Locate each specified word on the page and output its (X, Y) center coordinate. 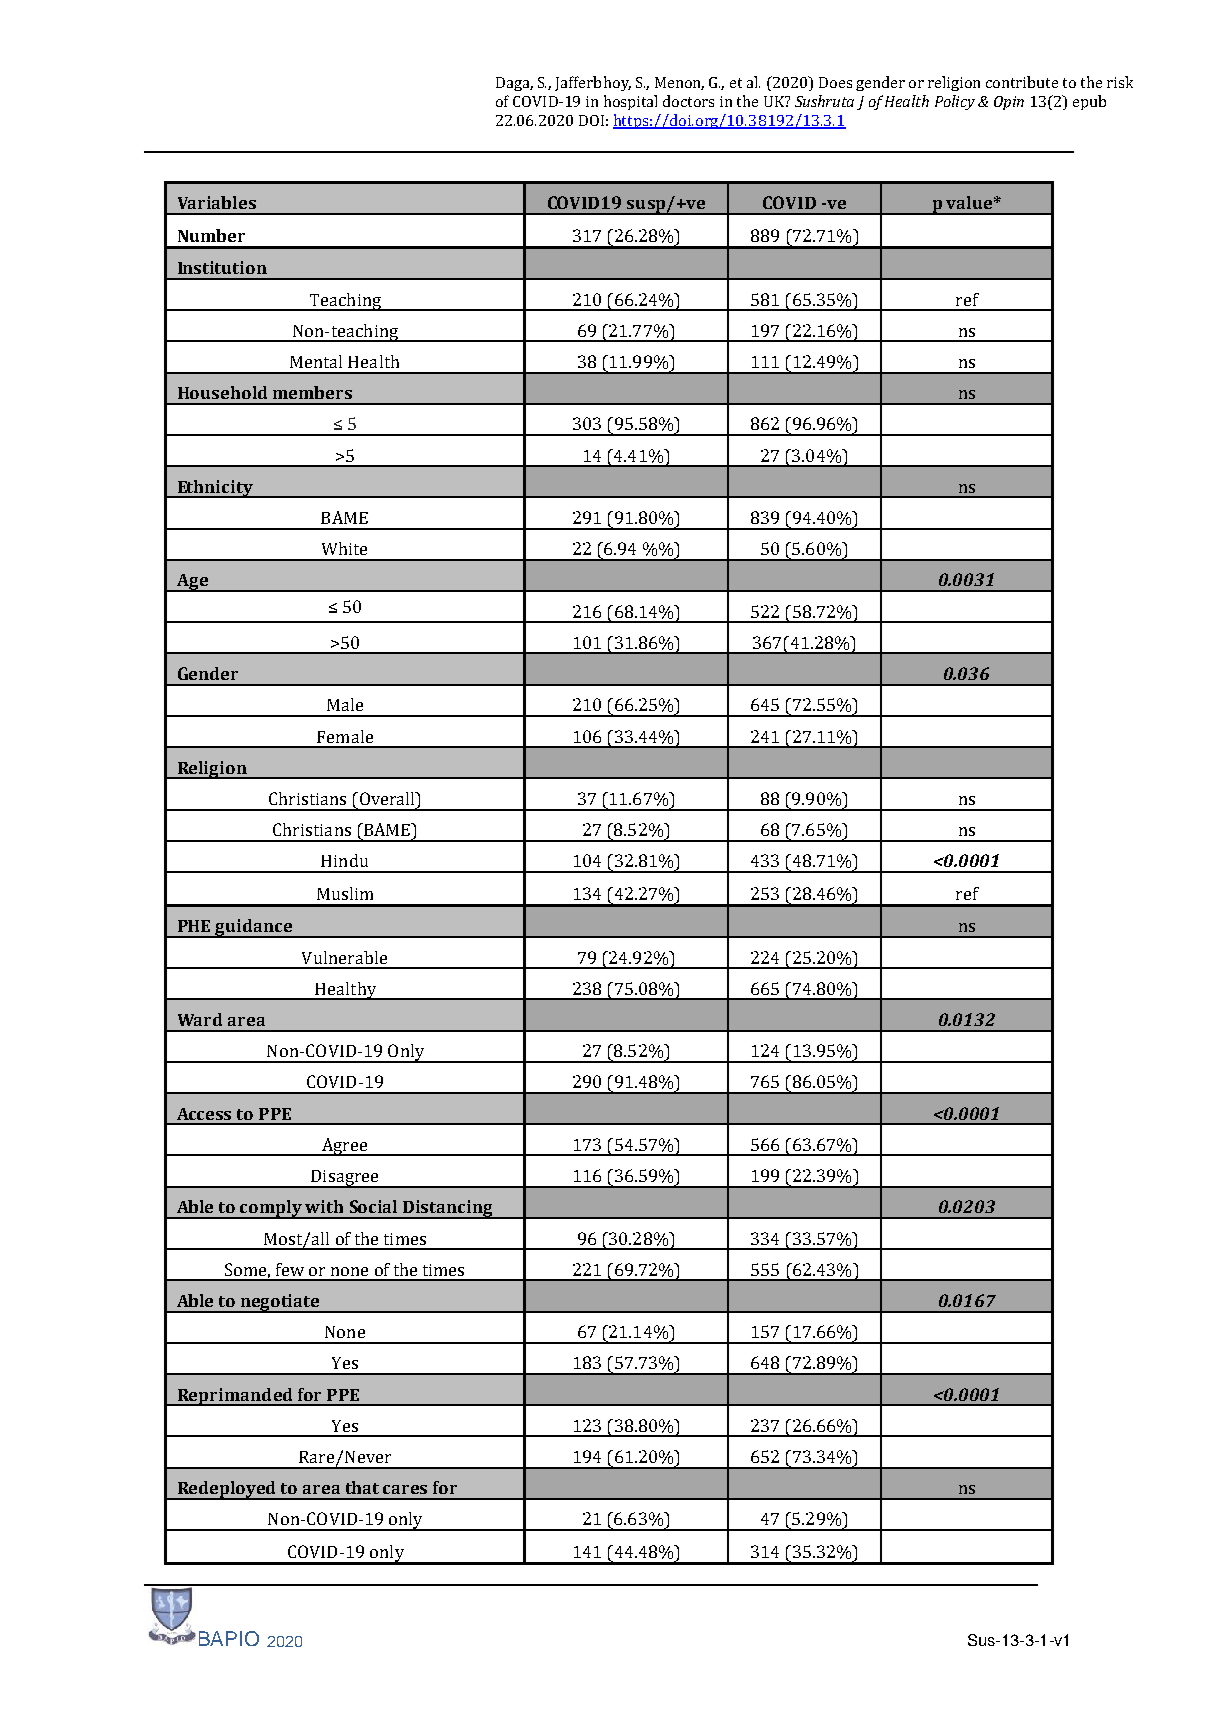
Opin (1009, 103)
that (362, 1487)
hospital (630, 102)
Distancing (448, 1209)
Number (211, 235)
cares (405, 1489)
